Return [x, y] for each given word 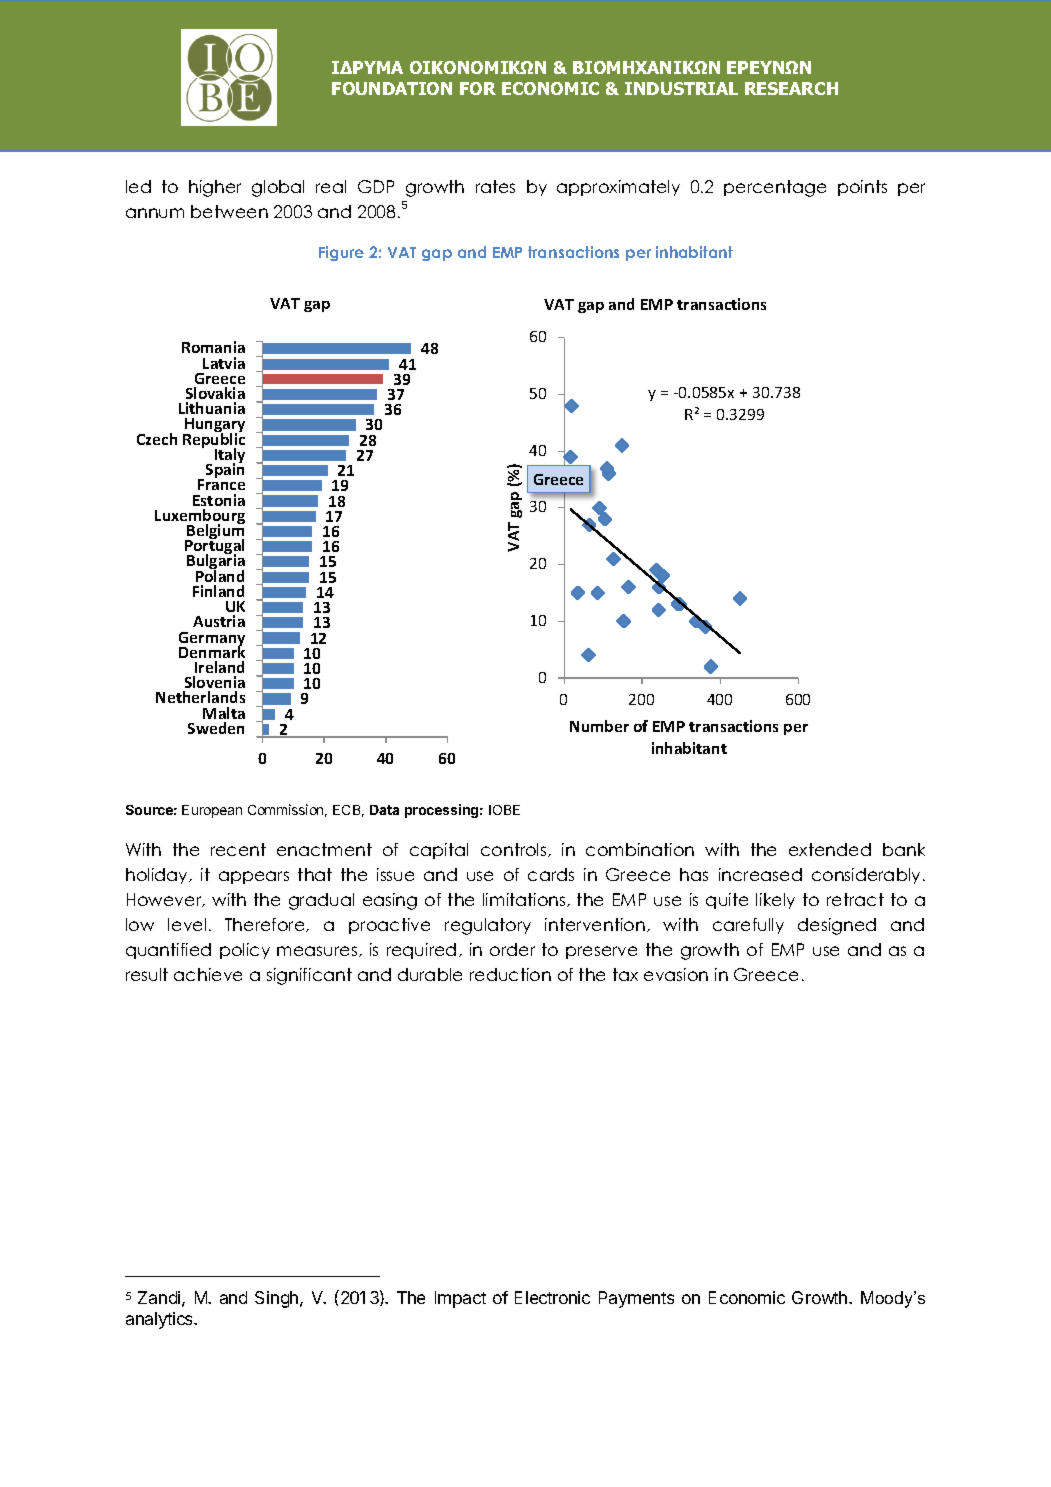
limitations [525, 900]
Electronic [552, 1297]
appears [254, 877]
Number [599, 726]
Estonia [219, 500]
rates [495, 186]
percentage [775, 188]
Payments [636, 1299]
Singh [278, 1299]
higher [215, 188]
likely [775, 901]
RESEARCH [791, 88]
